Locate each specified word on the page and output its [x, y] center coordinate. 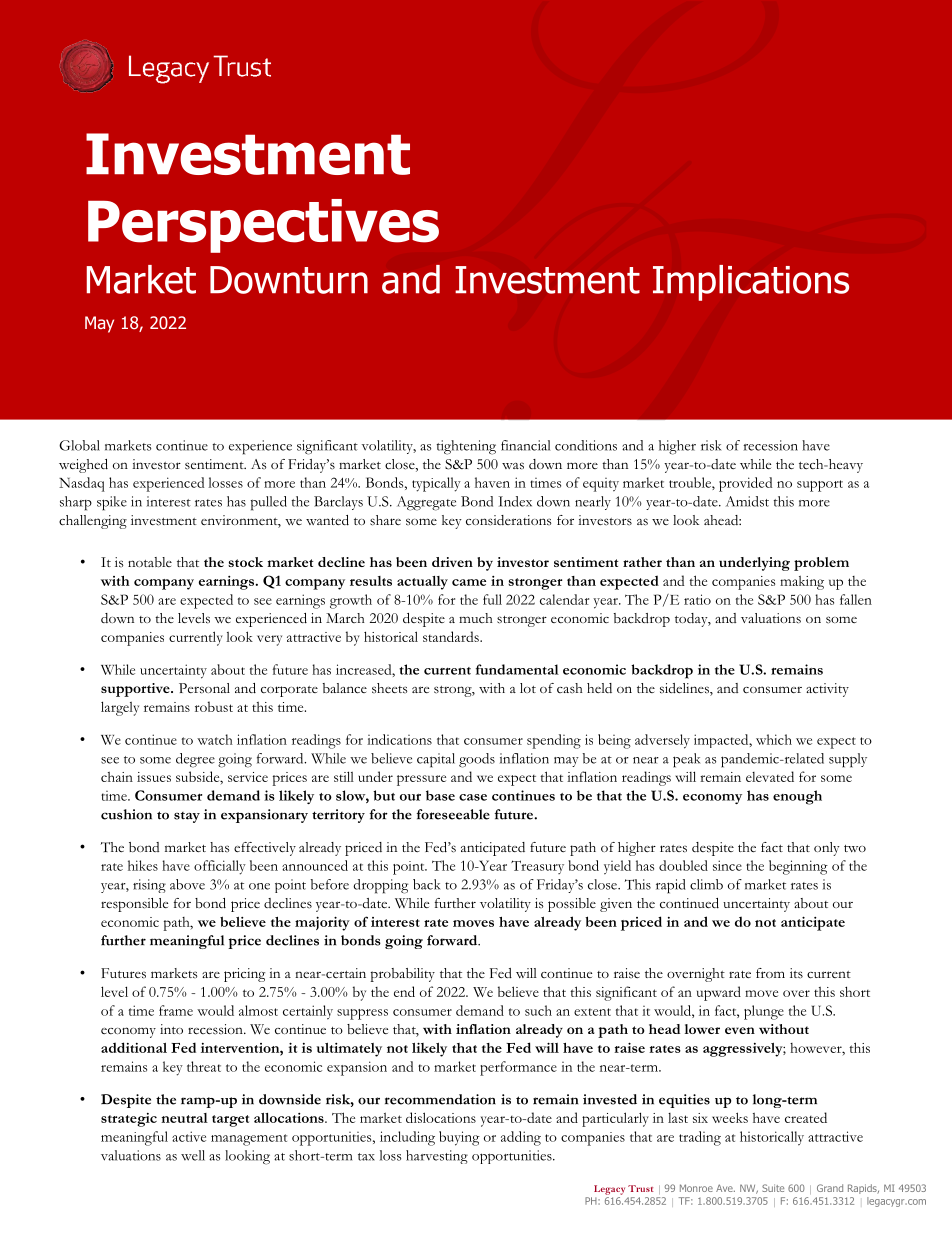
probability [402, 975]
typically [436, 484]
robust [214, 706]
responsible [134, 905]
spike [112, 503]
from [770, 973]
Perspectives [263, 226]
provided [745, 484]
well [193, 1155]
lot [528, 688]
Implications [751, 283]
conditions [586, 445]
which [774, 739]
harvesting [437, 1157]
